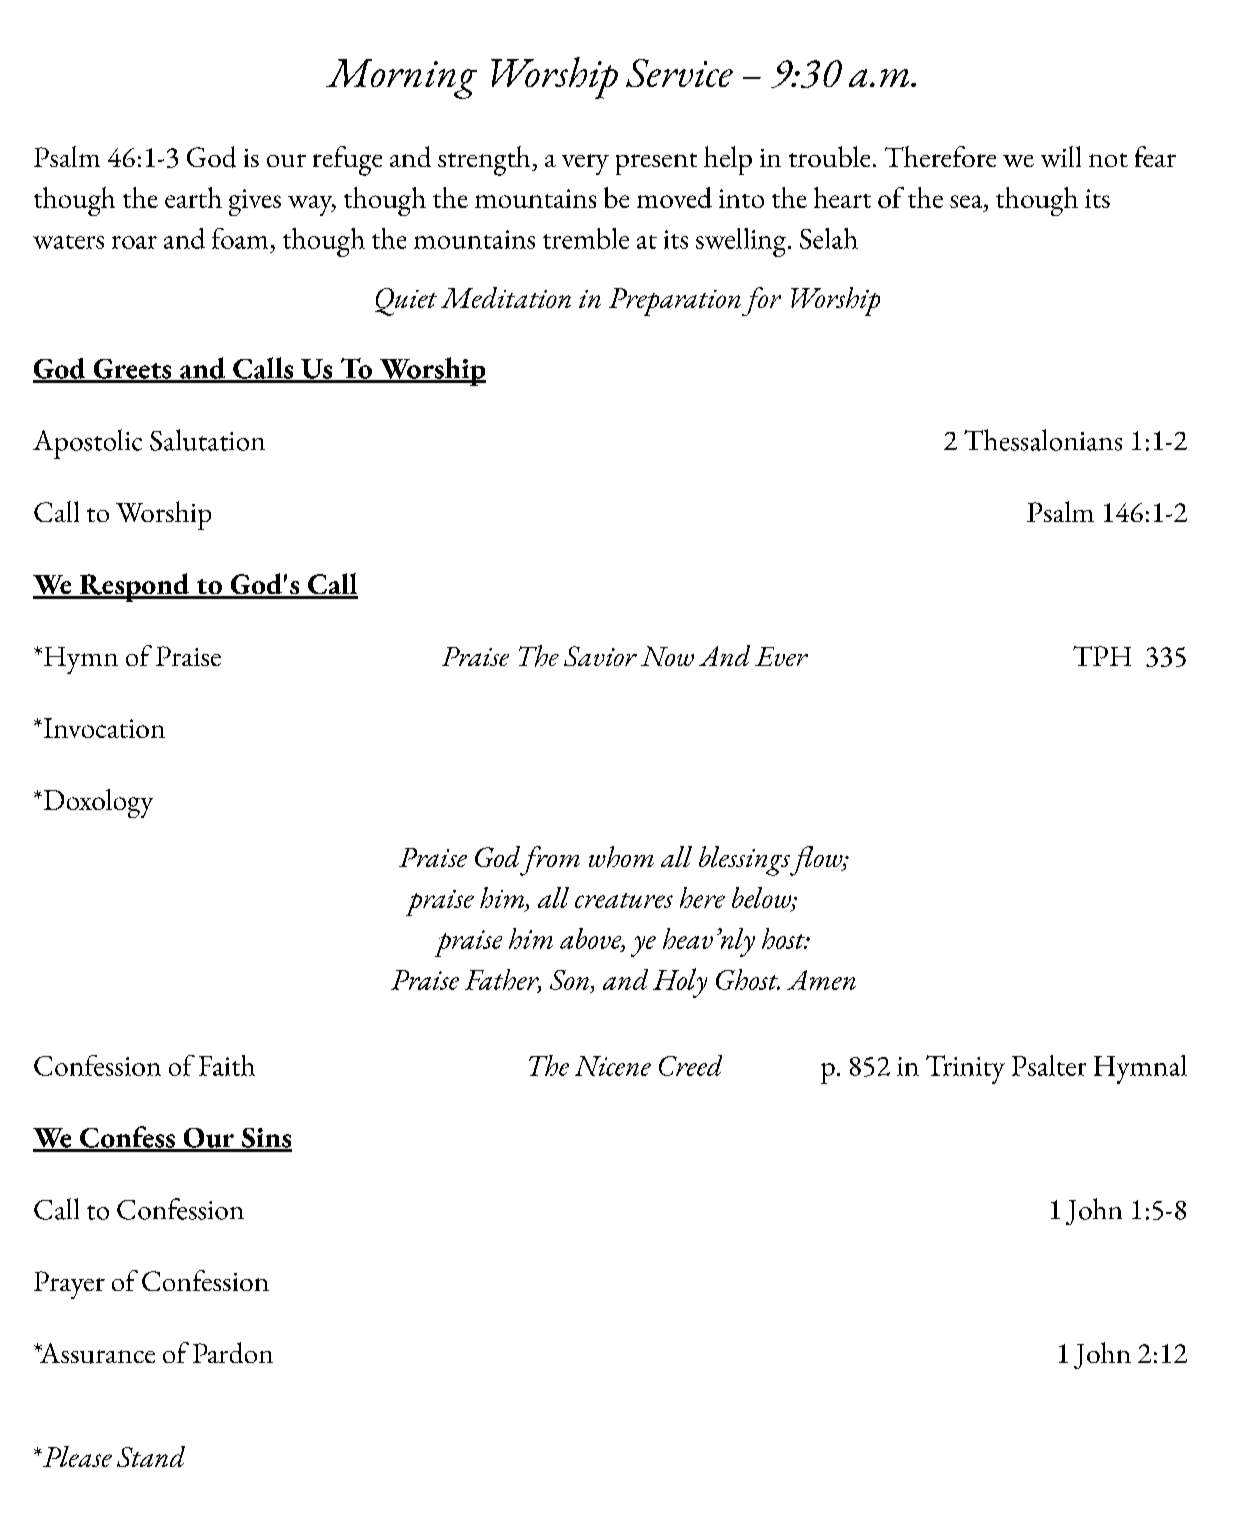 Image resolution: width=1248 pixels, height=1515 pixels. Describe the element at coordinates (571, 980) in the screenshot. I see `Son` at that location.
